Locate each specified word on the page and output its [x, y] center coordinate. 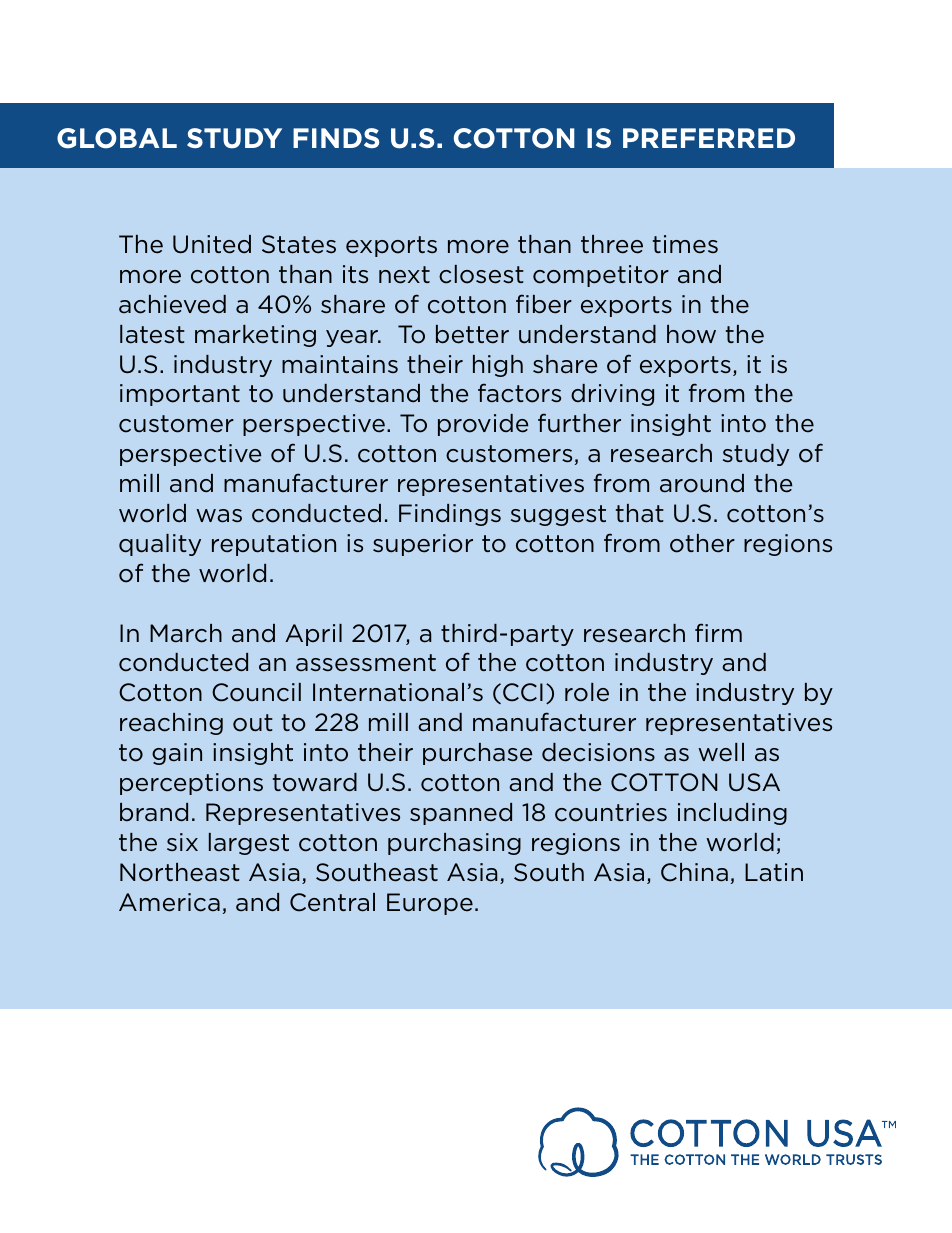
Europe [430, 904]
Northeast [180, 872]
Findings [450, 515]
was [219, 516]
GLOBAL [117, 138]
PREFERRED [709, 138]
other [702, 543]
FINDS [336, 138]
